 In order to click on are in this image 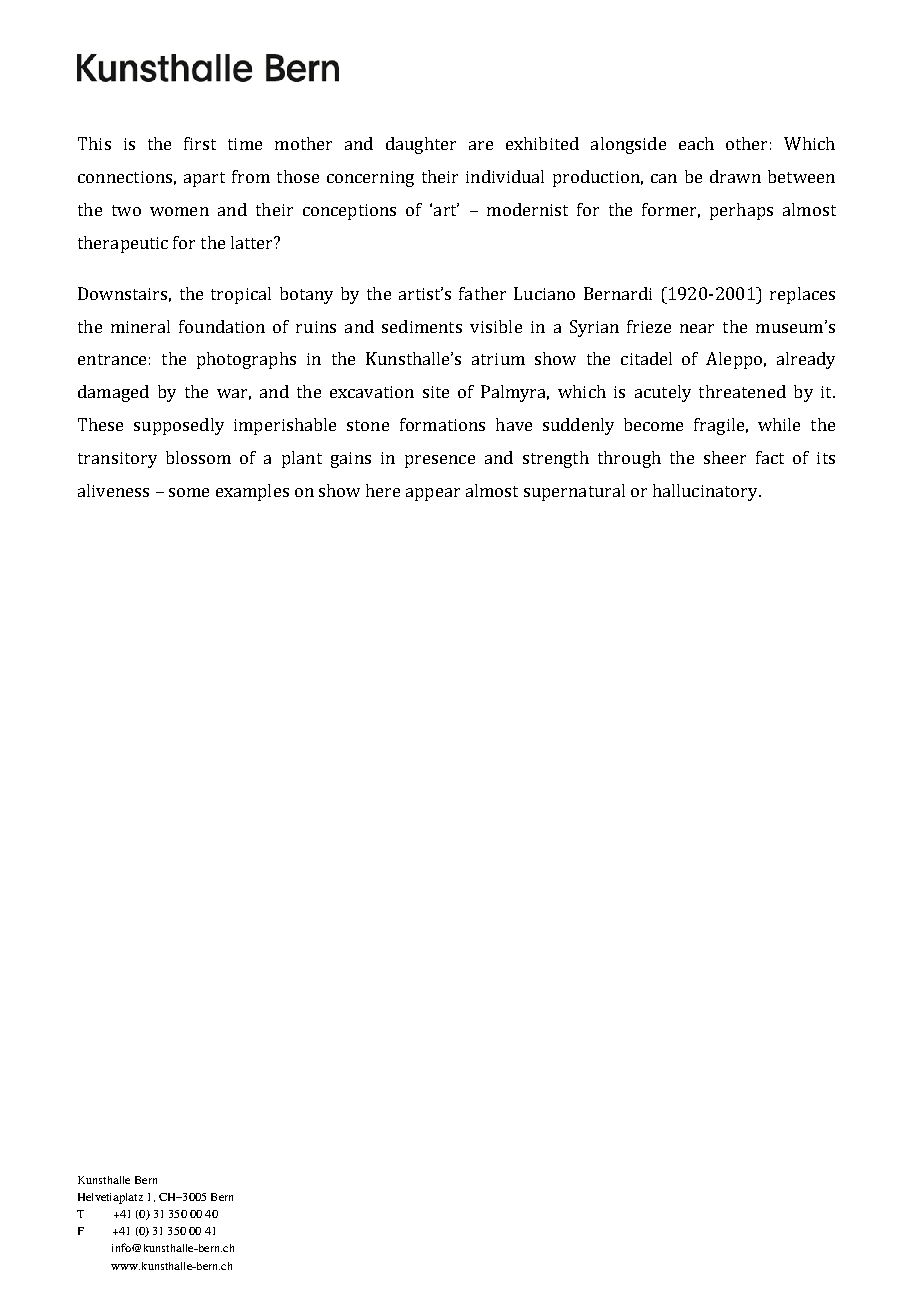, I will do `click(481, 145)`.
